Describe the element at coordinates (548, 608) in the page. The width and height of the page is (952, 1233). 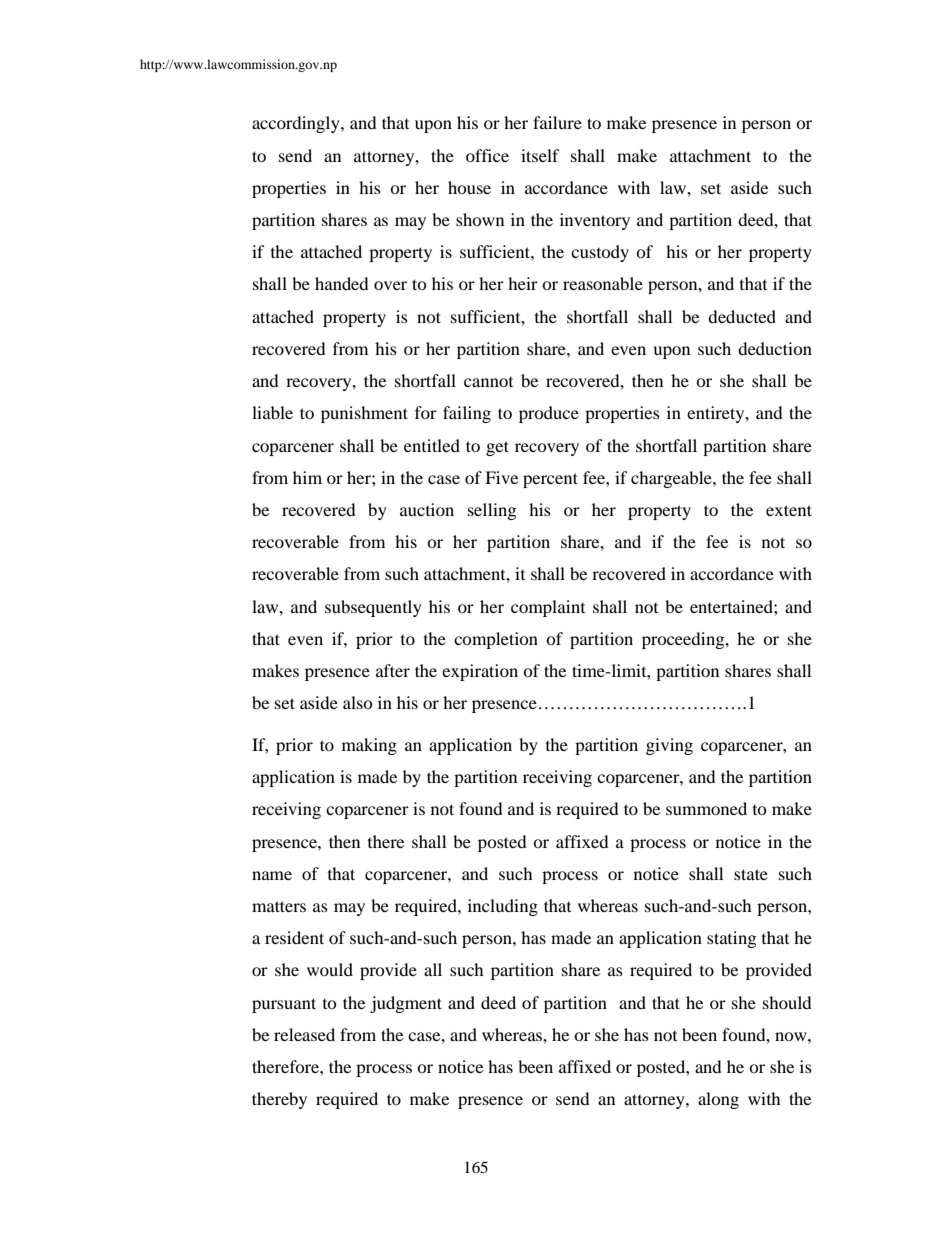
I see `complaint` at that location.
